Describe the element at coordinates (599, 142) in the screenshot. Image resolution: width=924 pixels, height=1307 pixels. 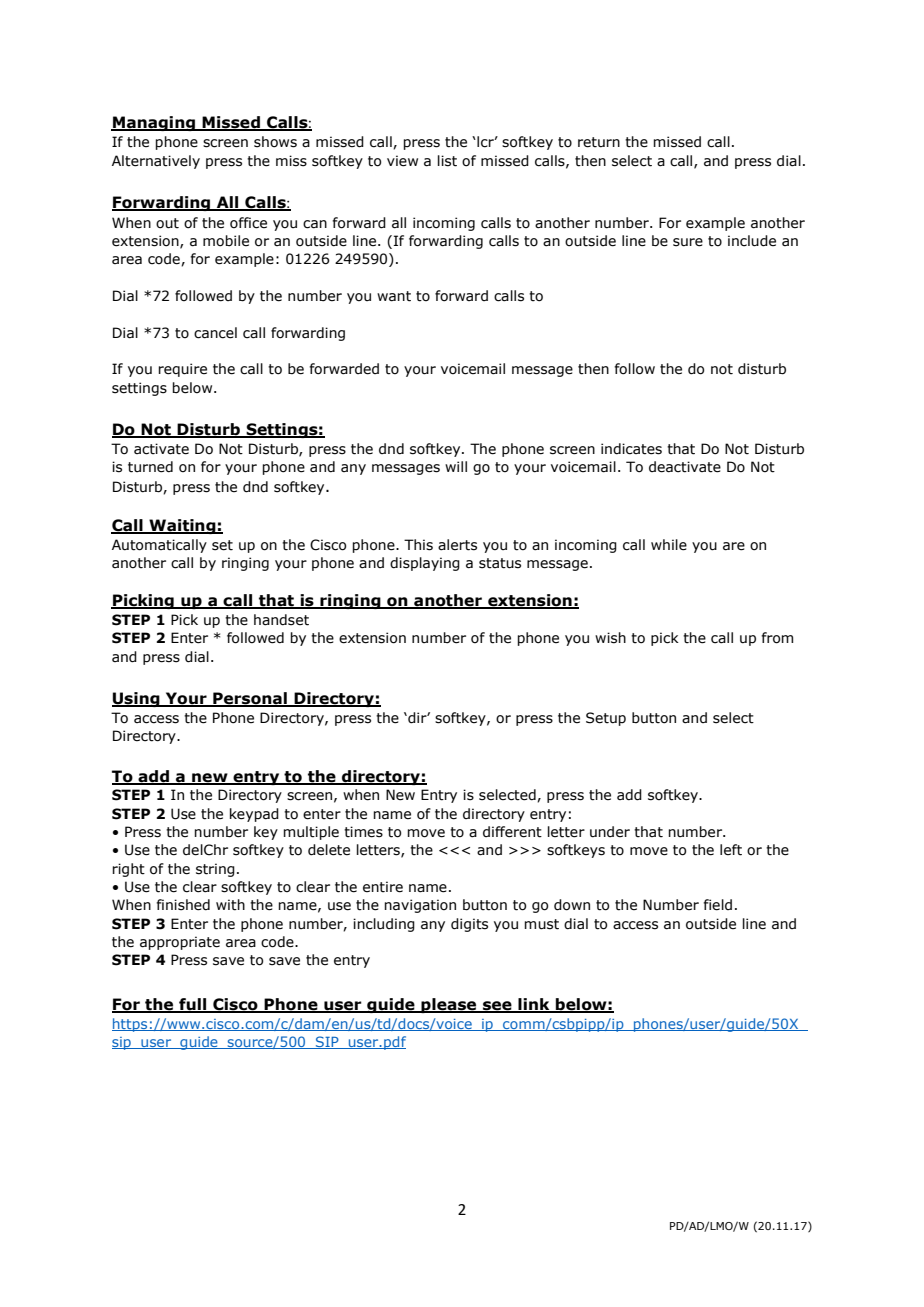
I see `return` at that location.
